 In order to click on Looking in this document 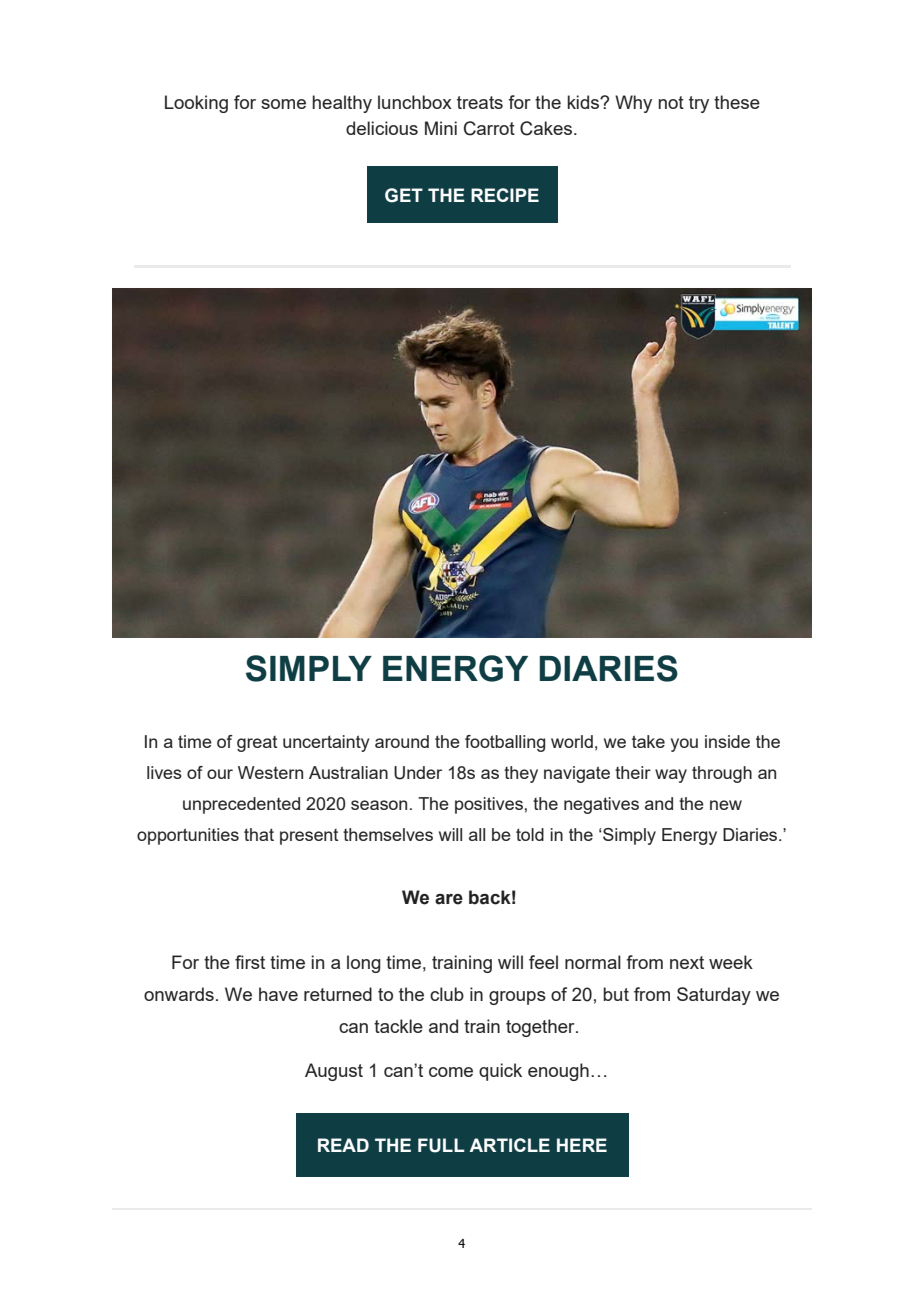, I will do `click(196, 104)`.
